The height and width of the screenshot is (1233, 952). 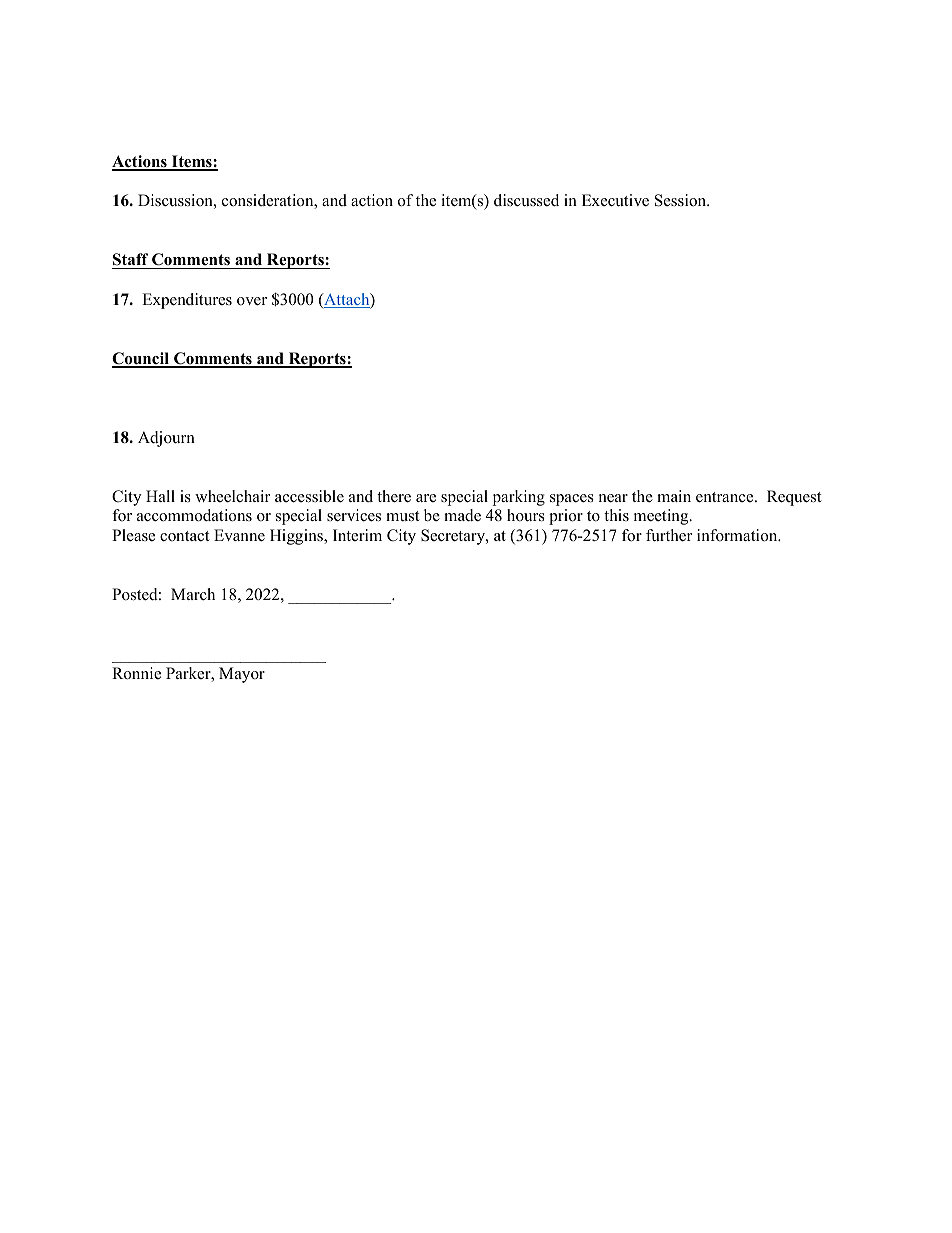 What do you see at coordinates (738, 535) in the screenshot?
I see `information` at bounding box center [738, 535].
